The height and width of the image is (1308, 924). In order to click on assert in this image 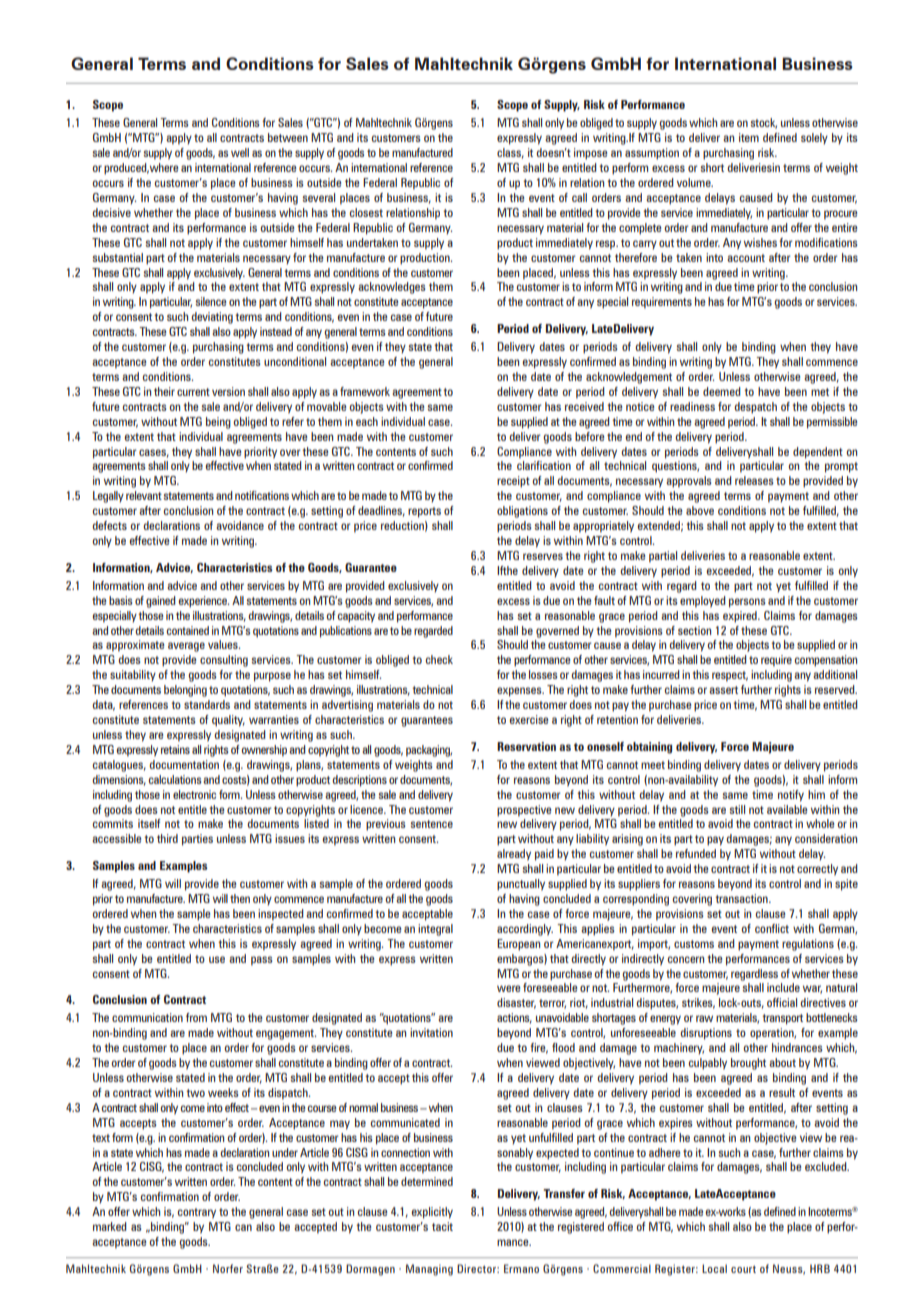, I will do `click(723, 690)`.
